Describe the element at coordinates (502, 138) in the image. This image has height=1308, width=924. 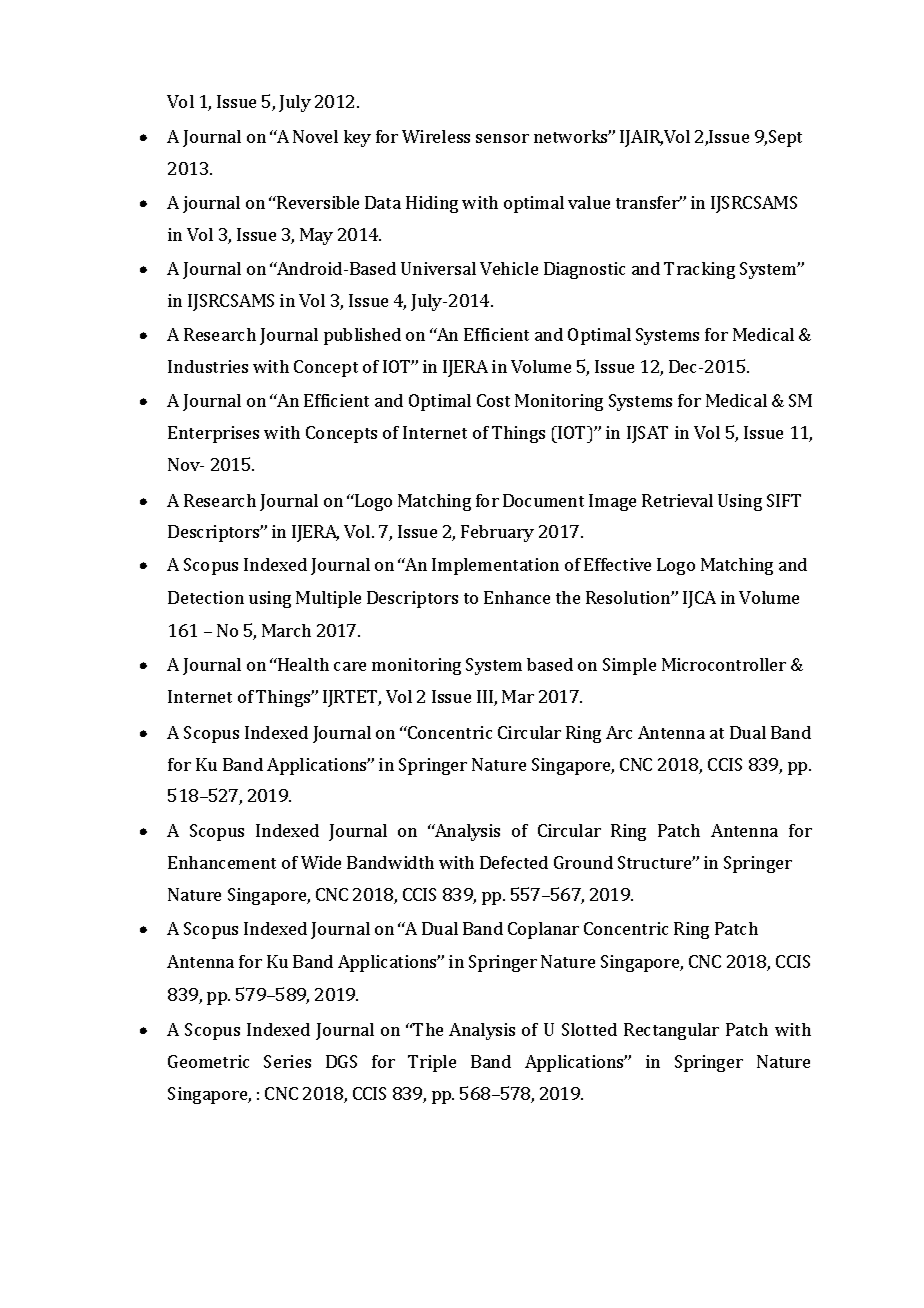
I see `sensor` at that location.
